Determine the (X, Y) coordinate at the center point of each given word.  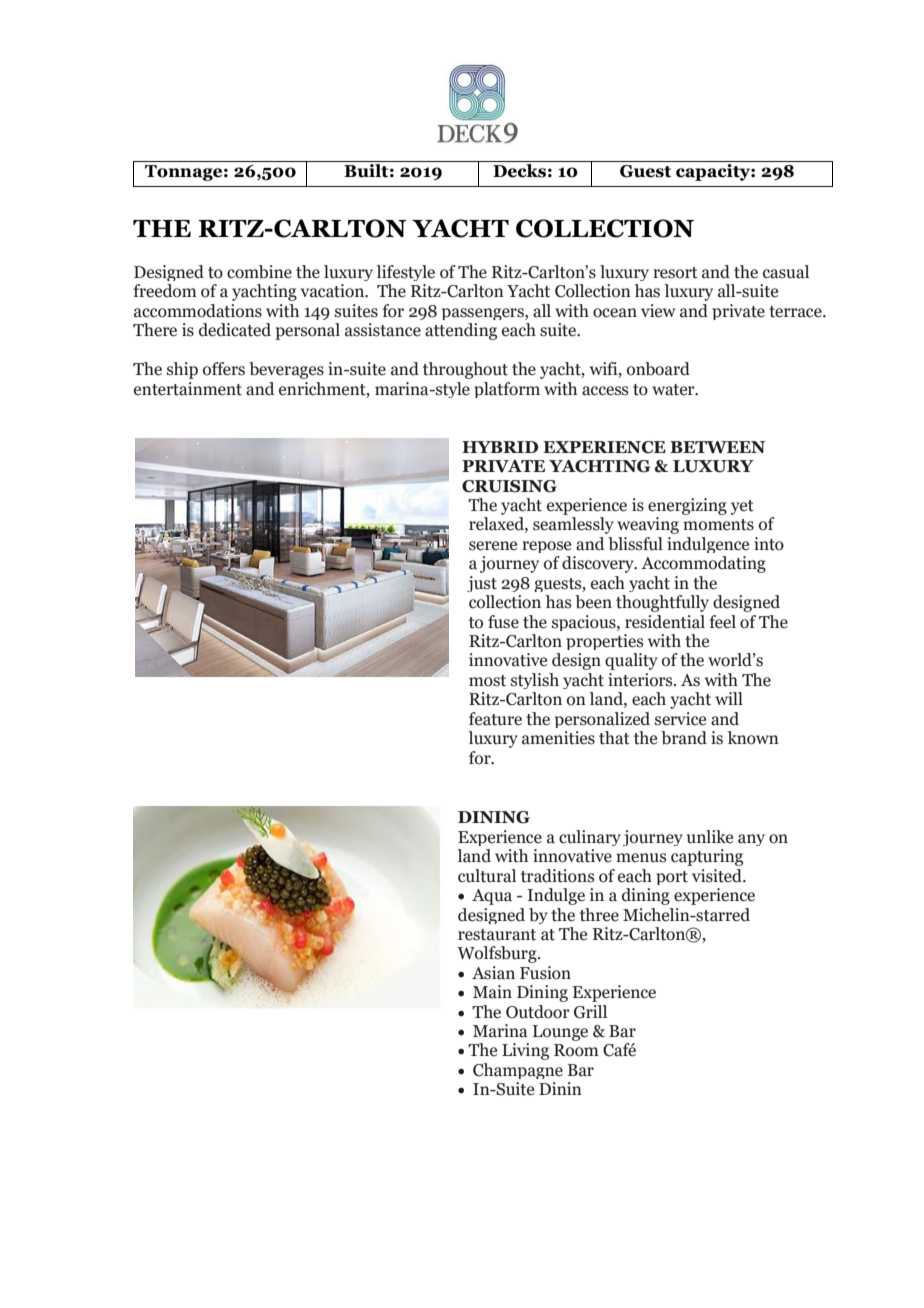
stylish (535, 681)
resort (675, 273)
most (487, 681)
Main (492, 992)
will (729, 698)
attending (461, 331)
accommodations (198, 311)
